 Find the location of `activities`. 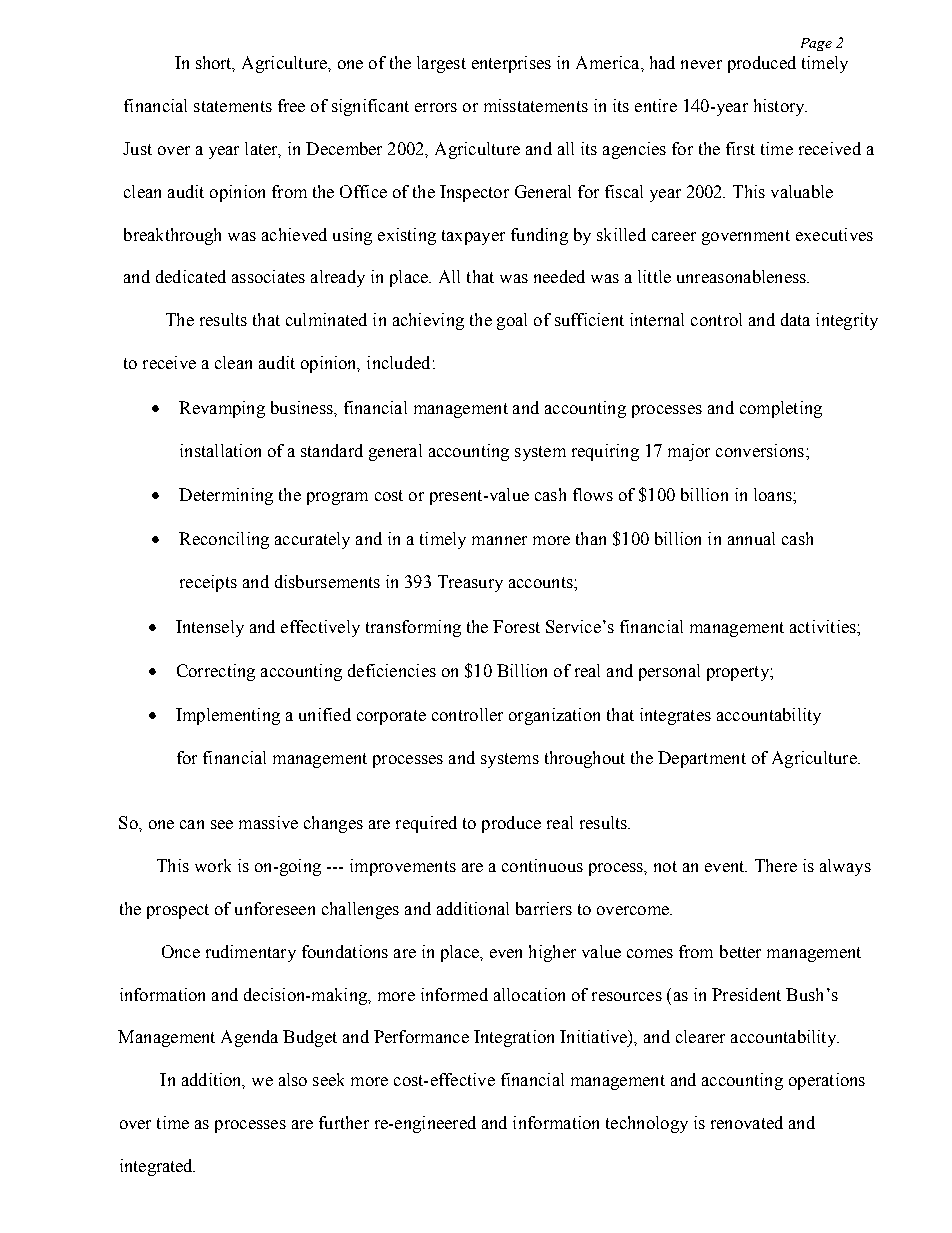

activities is located at coordinates (824, 626).
